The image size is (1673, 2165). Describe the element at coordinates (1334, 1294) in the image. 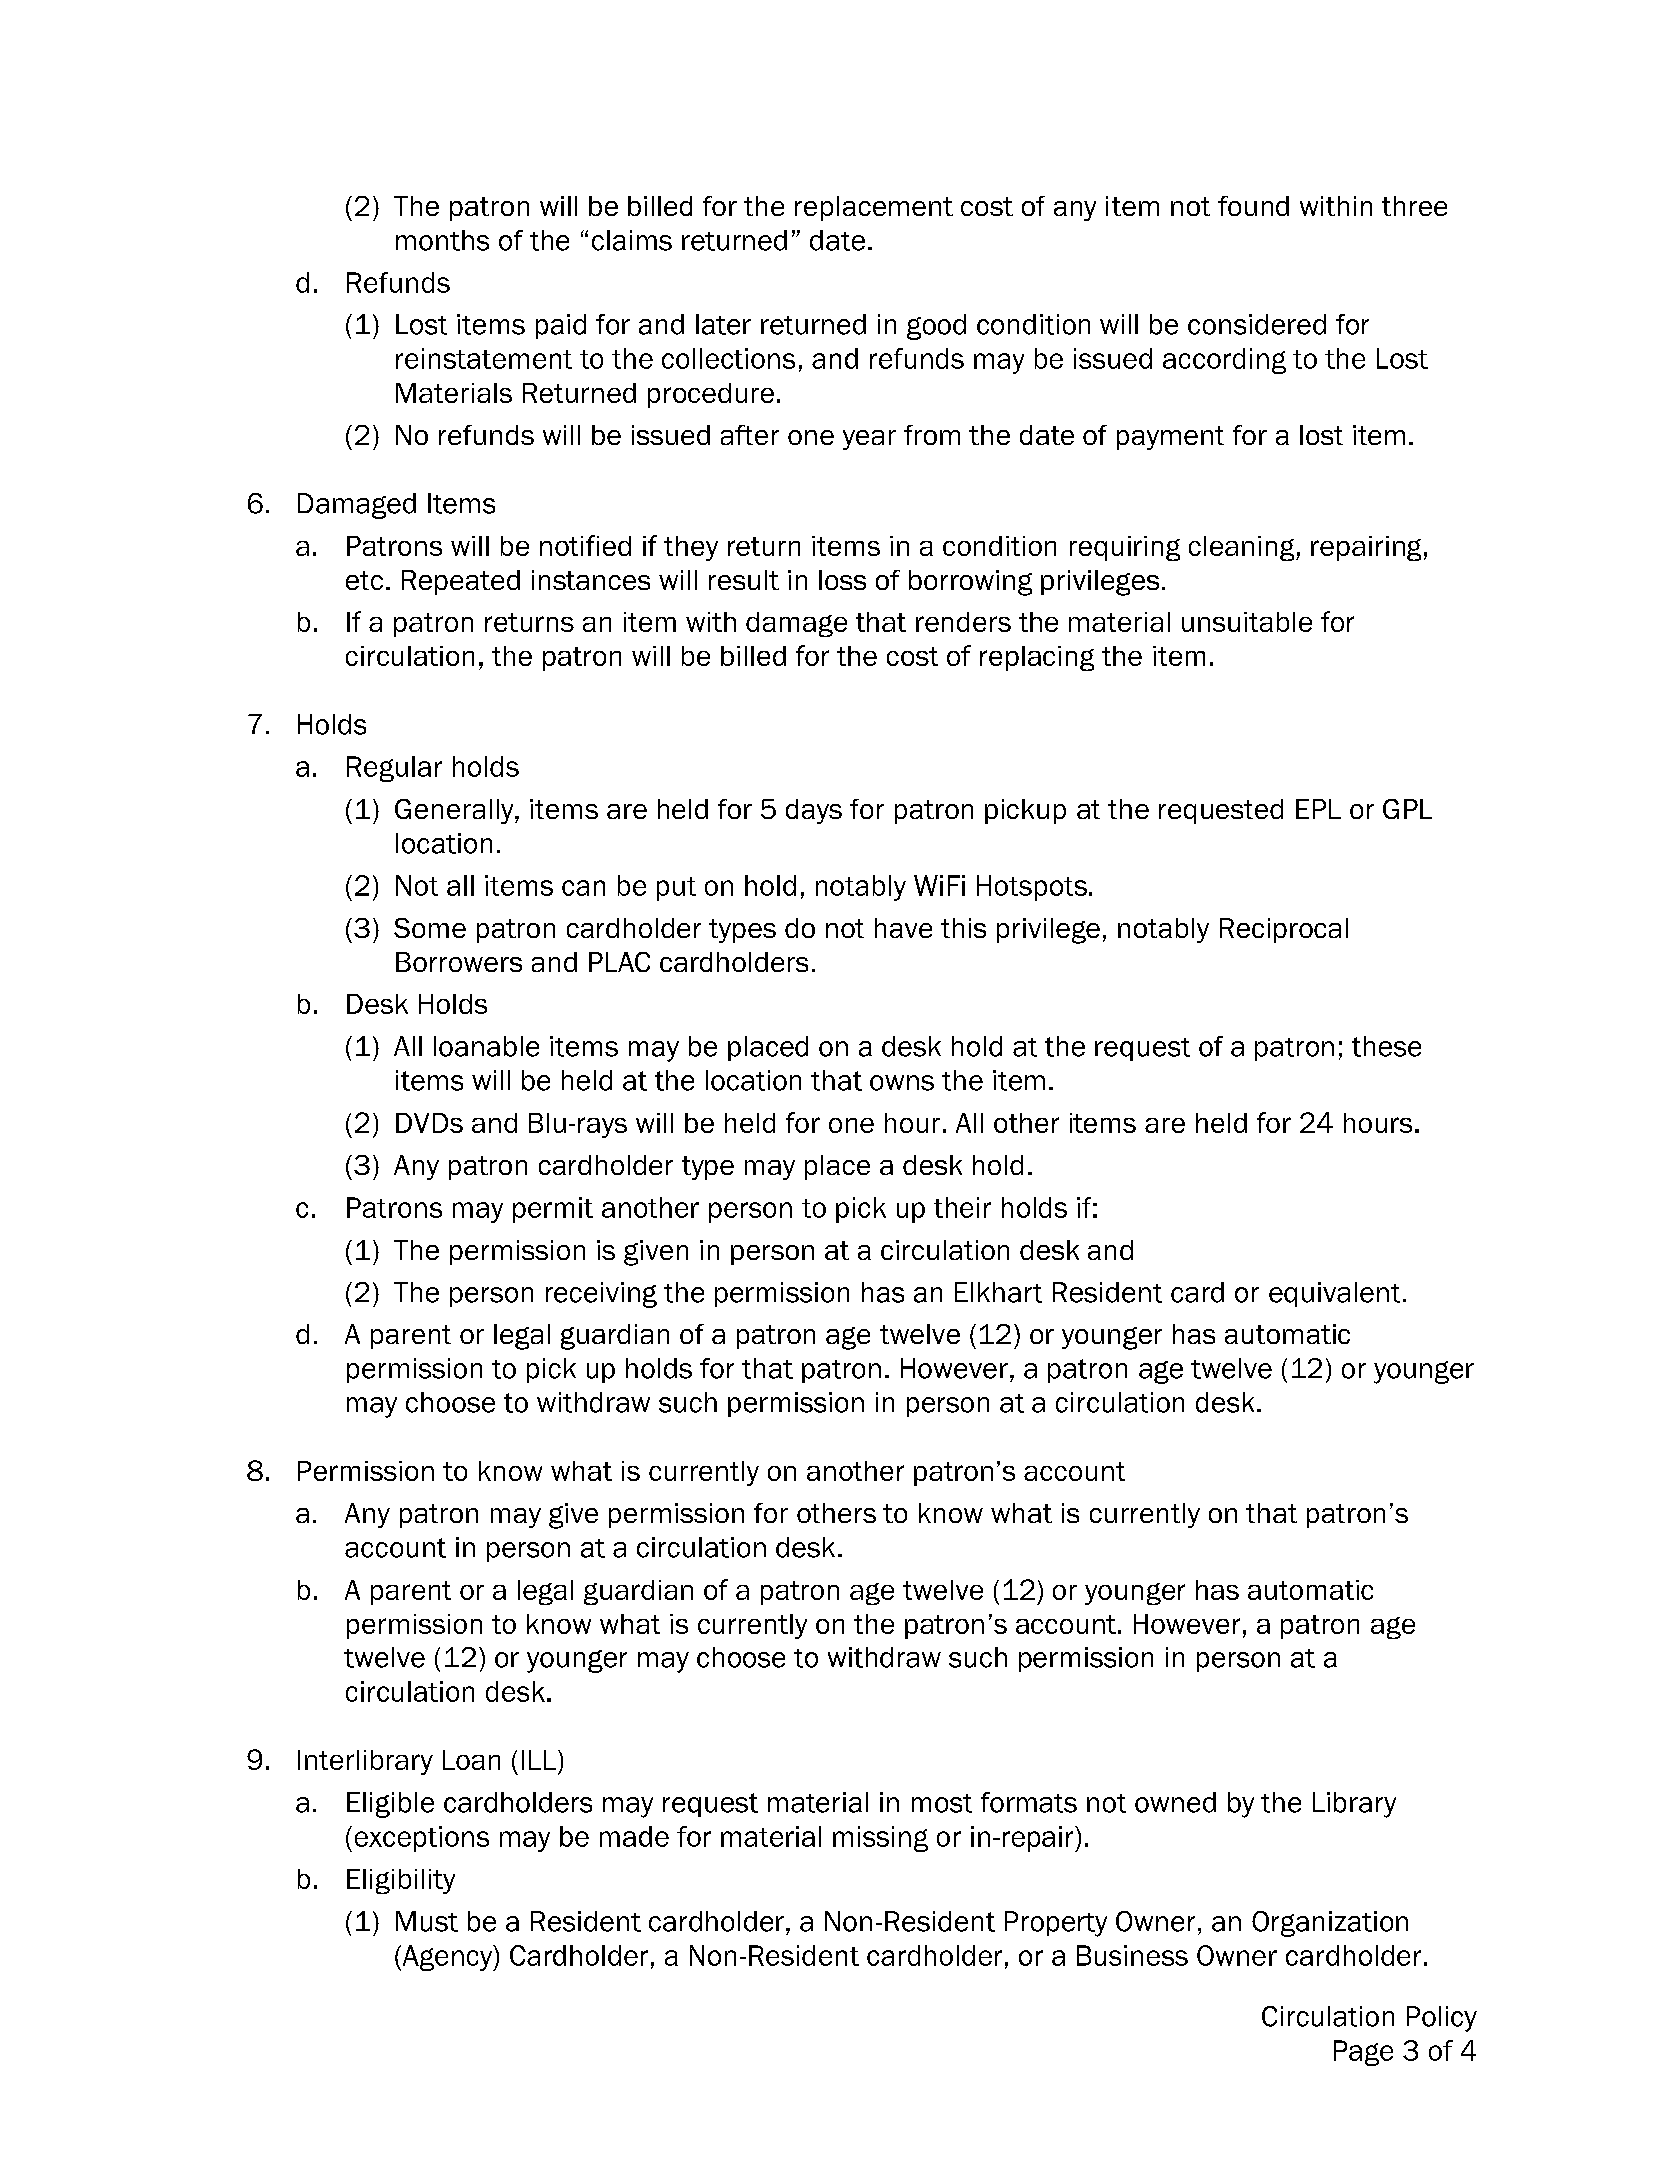

I see `equivalent` at that location.
